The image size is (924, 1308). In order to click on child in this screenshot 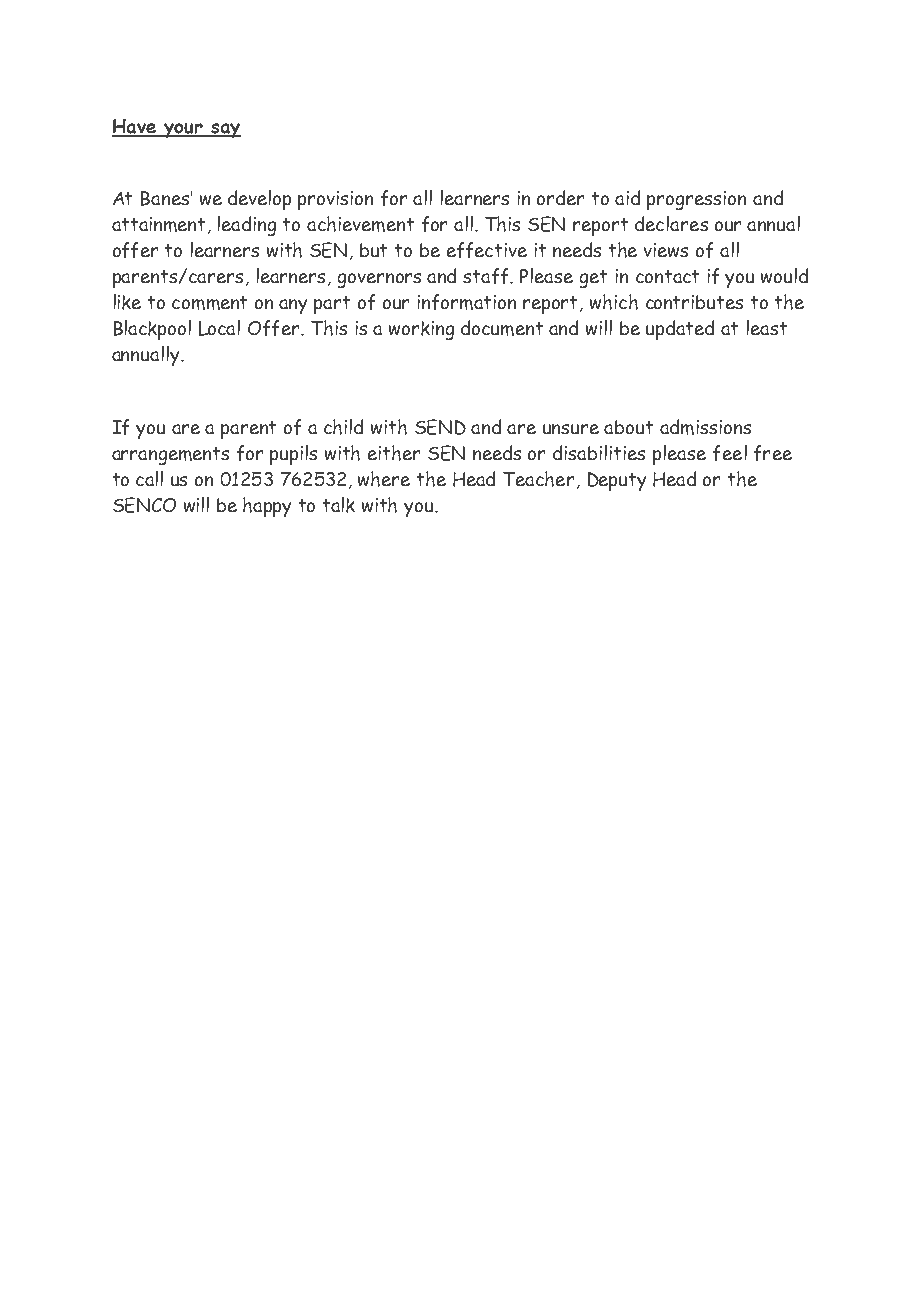, I will do `click(343, 427)`.
